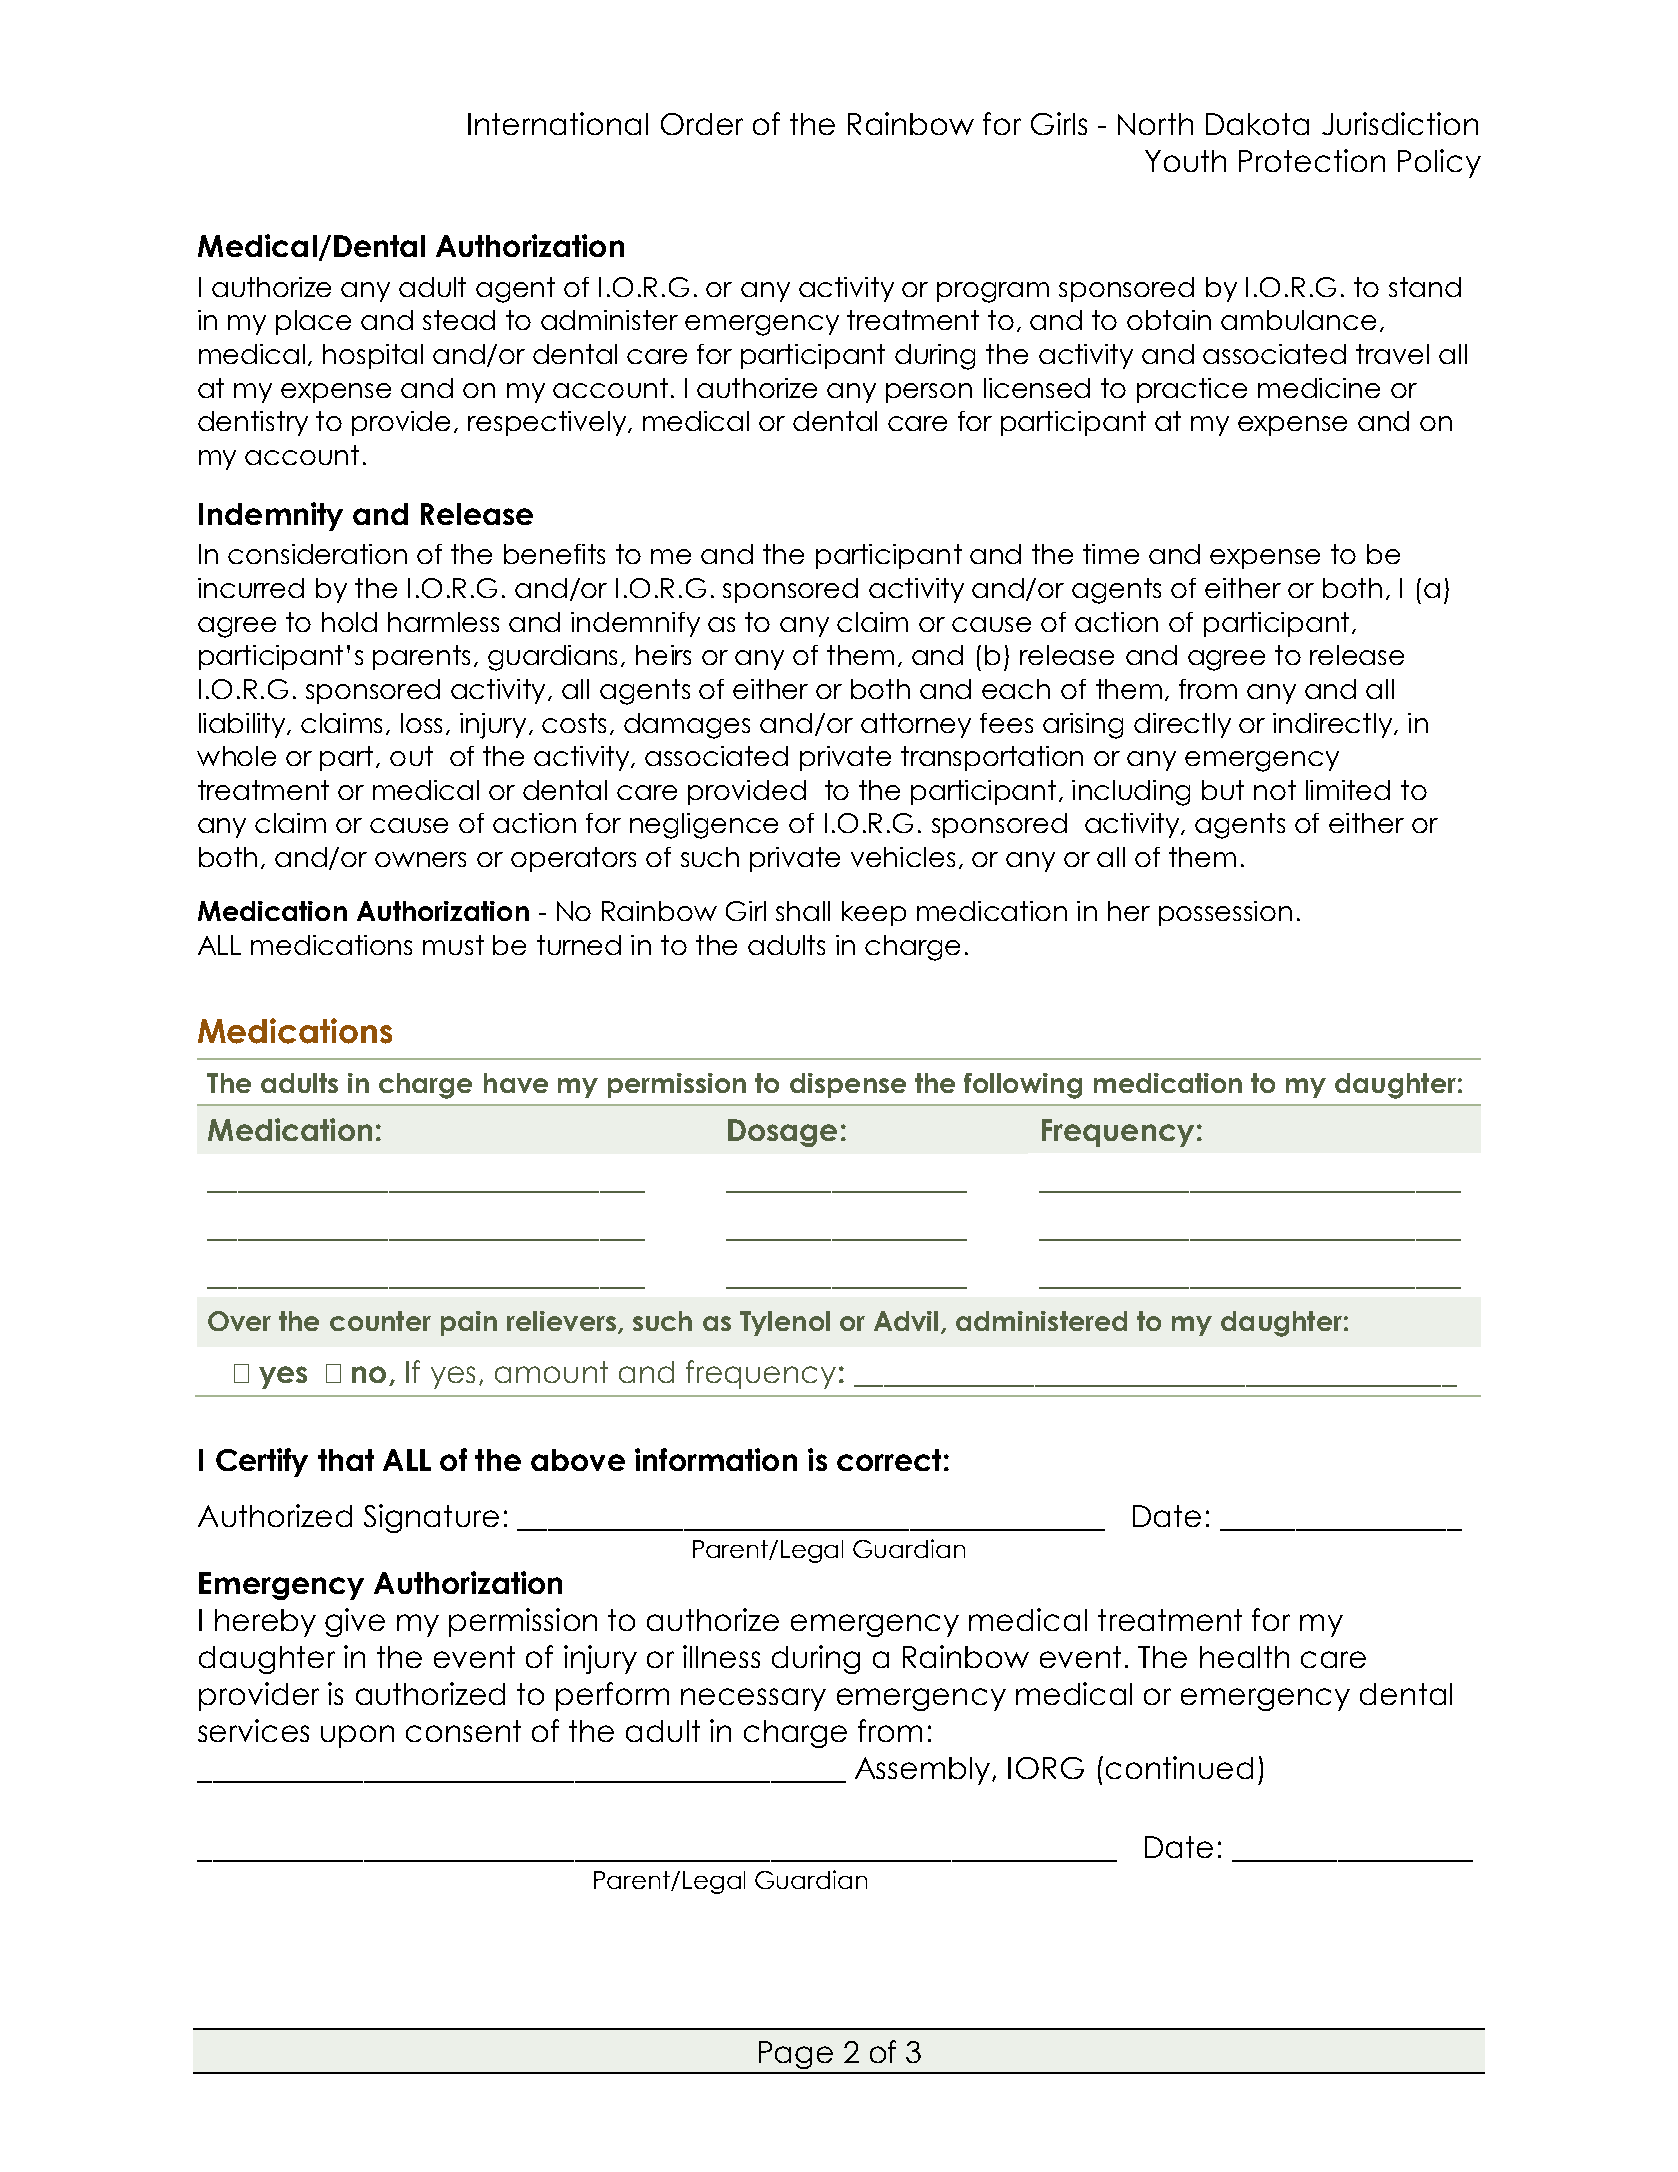  I want to click on International, so click(558, 123).
